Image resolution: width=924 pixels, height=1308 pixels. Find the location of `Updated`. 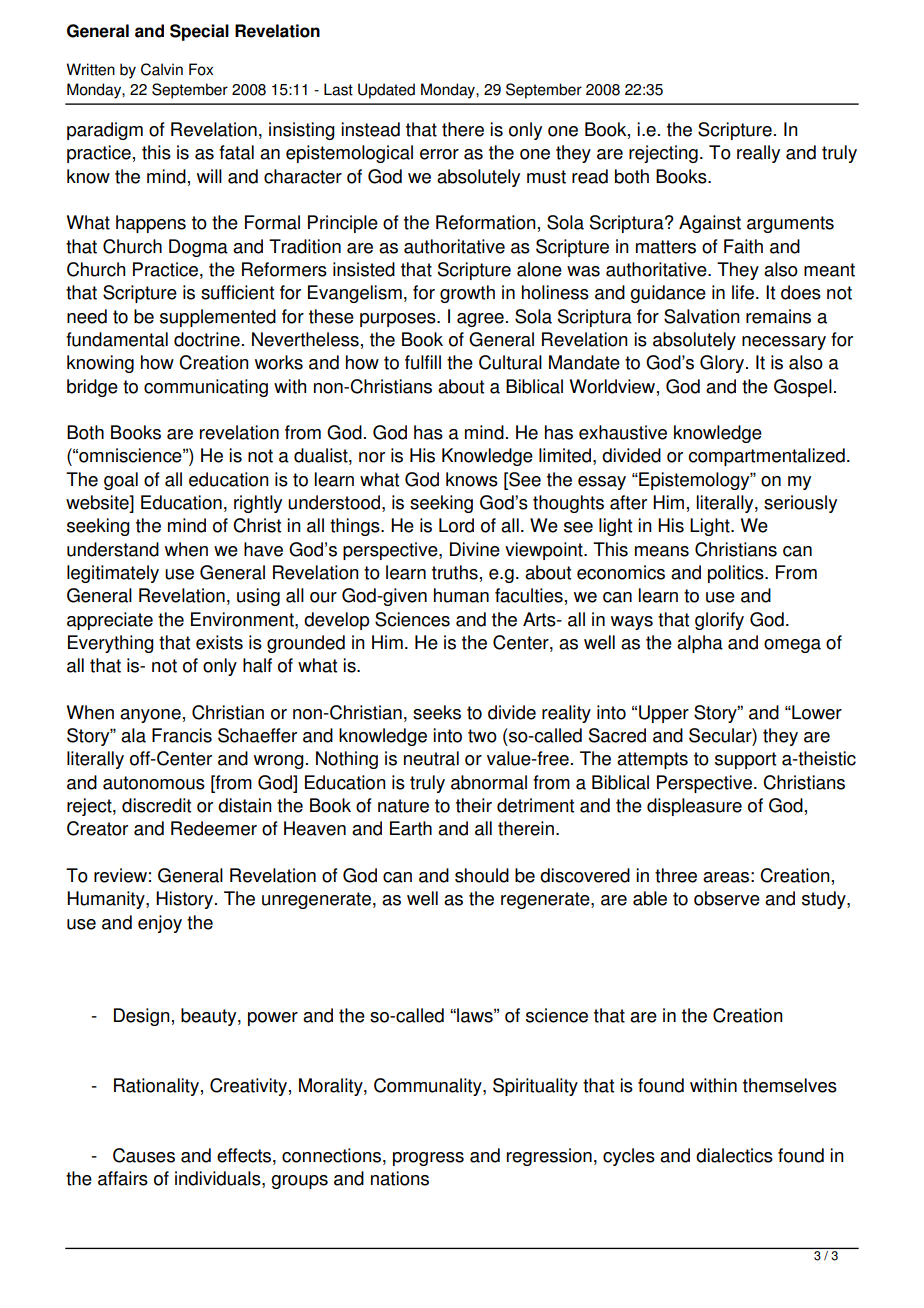

Updated is located at coordinates (386, 91).
